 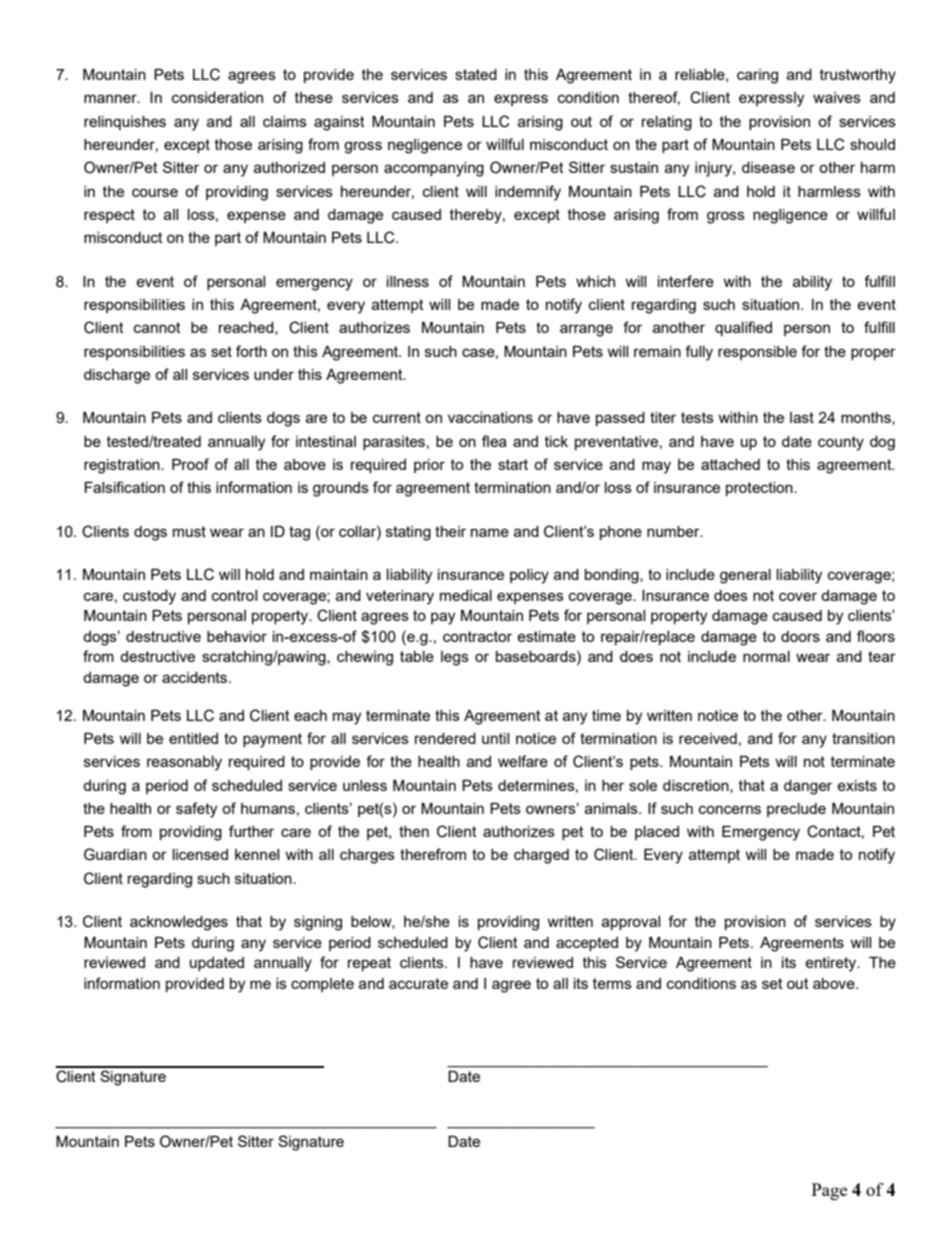 What do you see at coordinates (490, 532) in the image?
I see `name` at bounding box center [490, 532].
